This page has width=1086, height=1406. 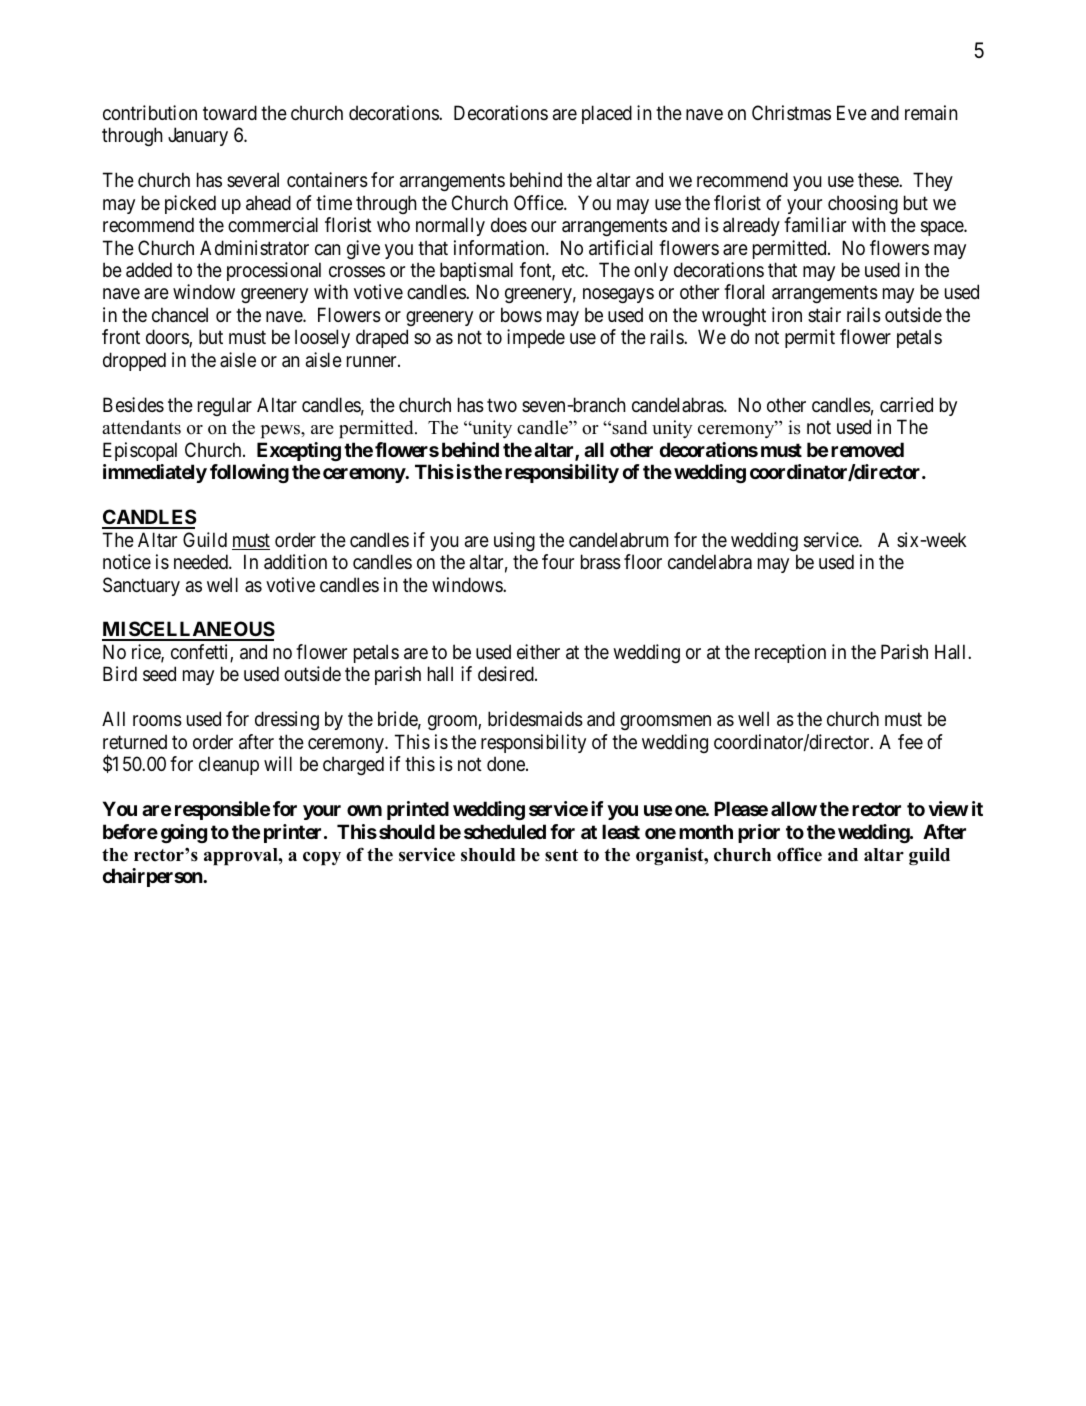 I want to click on reception, so click(x=790, y=653).
